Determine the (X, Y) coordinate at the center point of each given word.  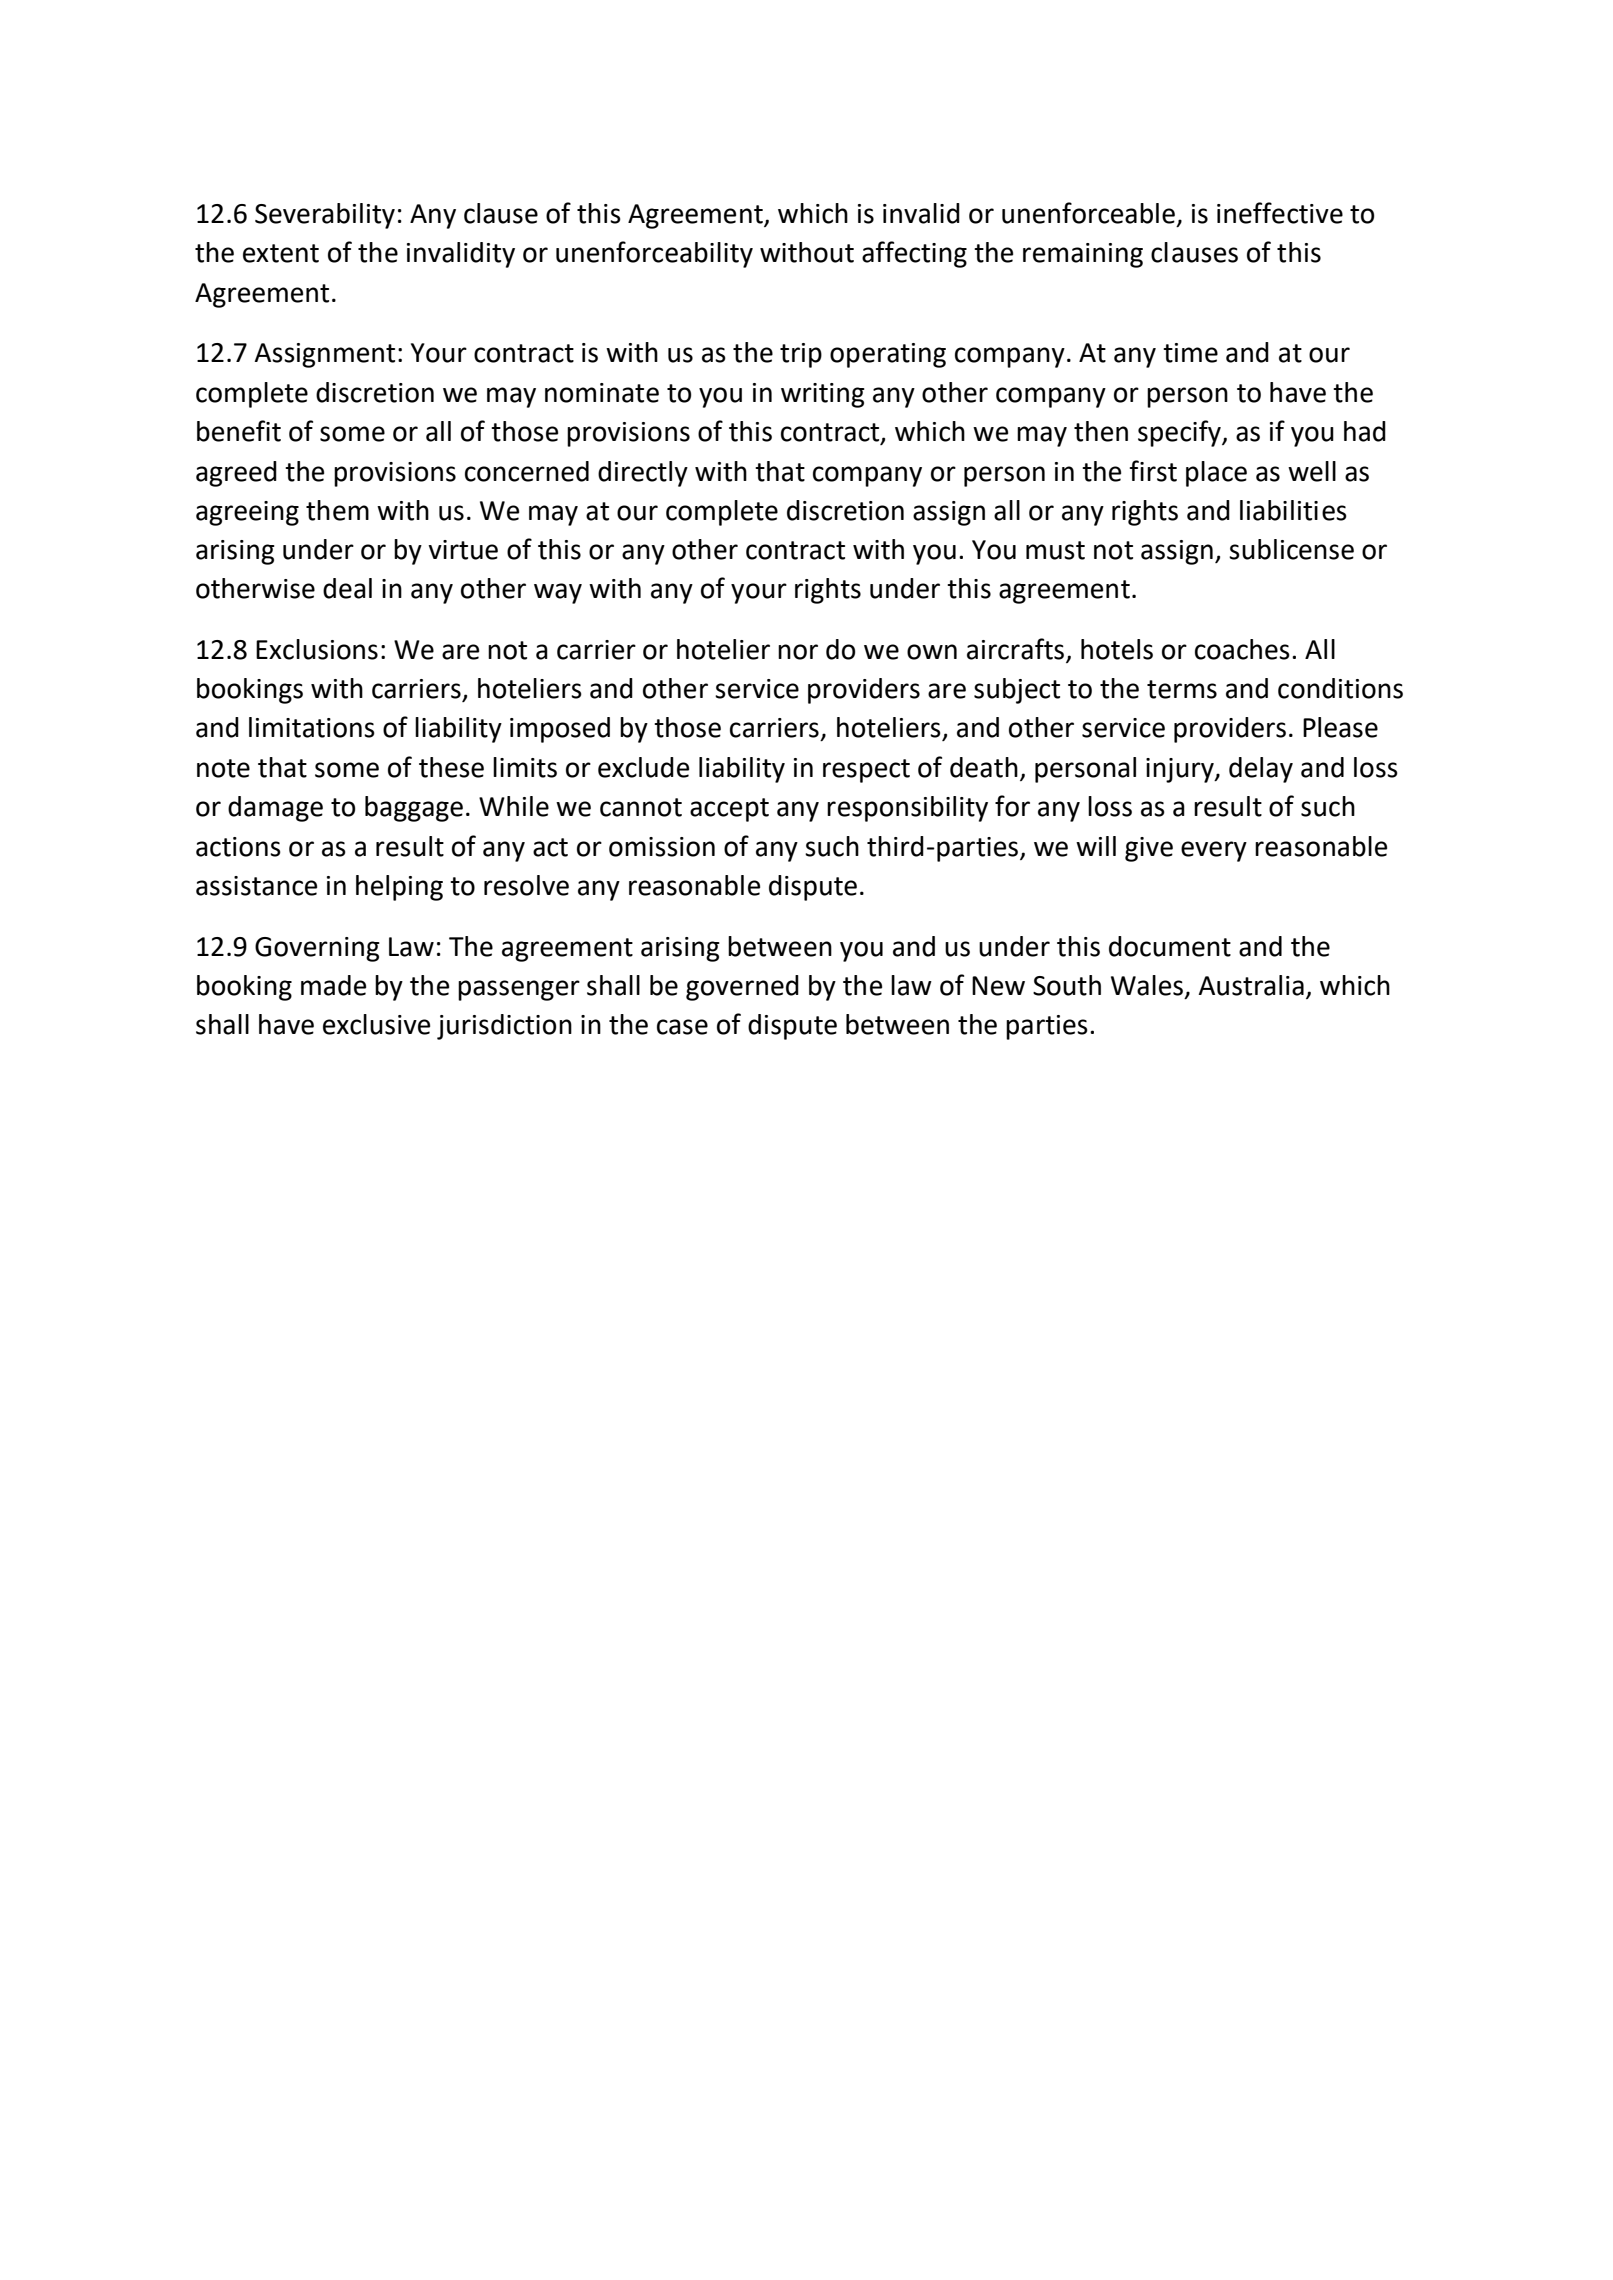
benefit (239, 431)
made (333, 985)
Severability (325, 216)
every (1214, 851)
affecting (914, 254)
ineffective (1280, 213)
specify (1180, 433)
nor (798, 652)
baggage (414, 809)
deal (347, 588)
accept (729, 810)
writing (823, 395)
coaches (1242, 649)
